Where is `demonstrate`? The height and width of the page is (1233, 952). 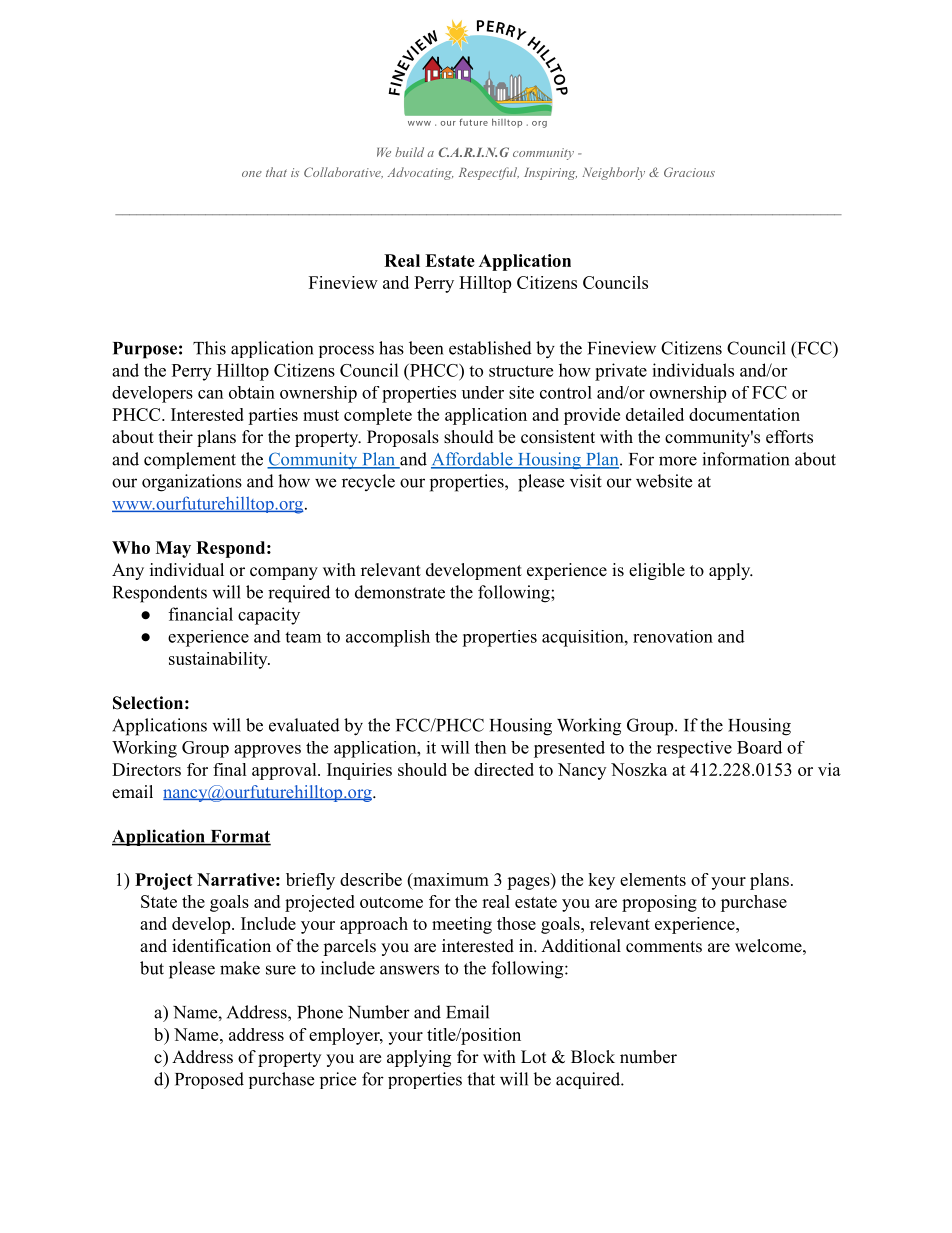
demonstrate is located at coordinates (400, 592).
